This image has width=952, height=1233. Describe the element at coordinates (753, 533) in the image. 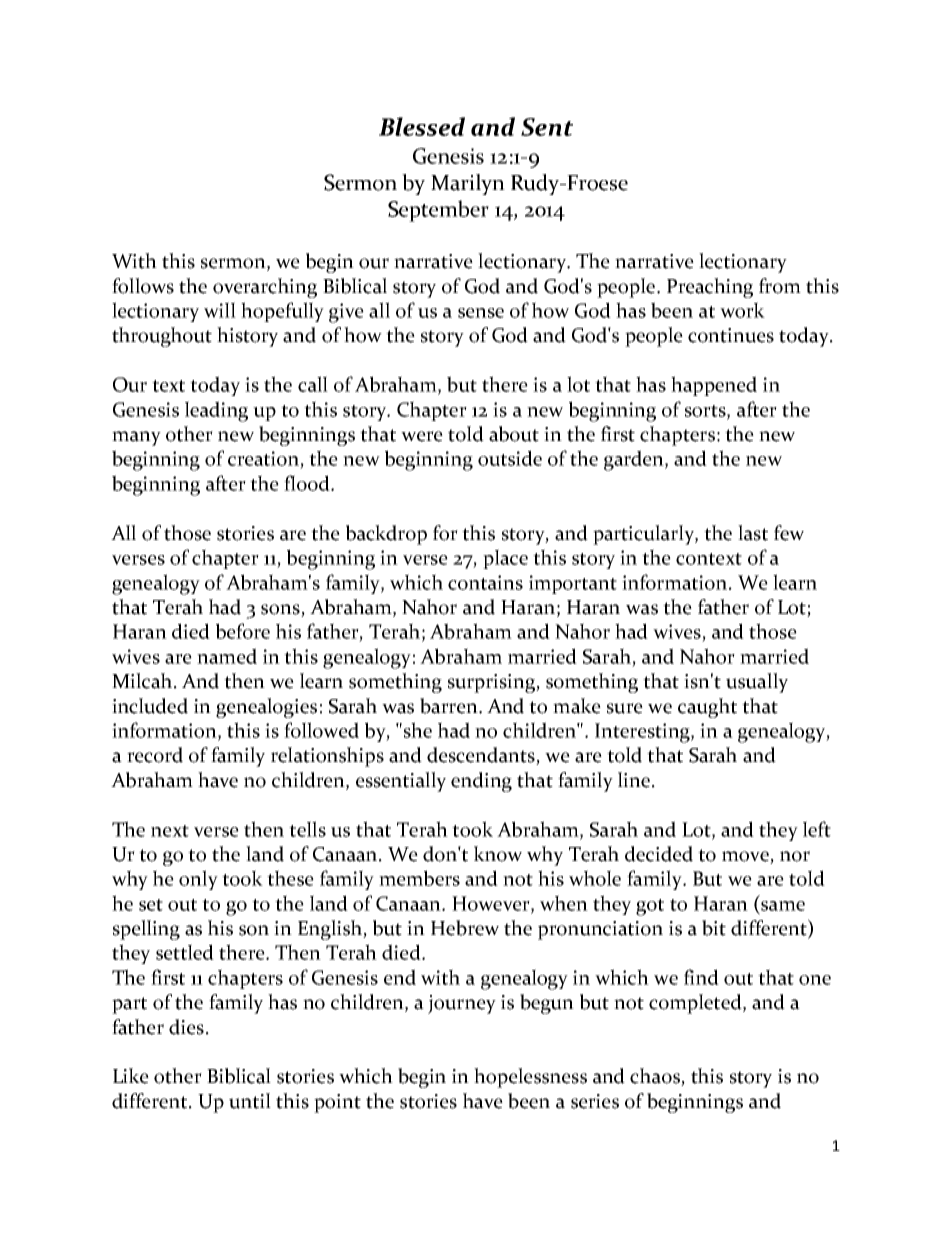

I see `last` at that location.
